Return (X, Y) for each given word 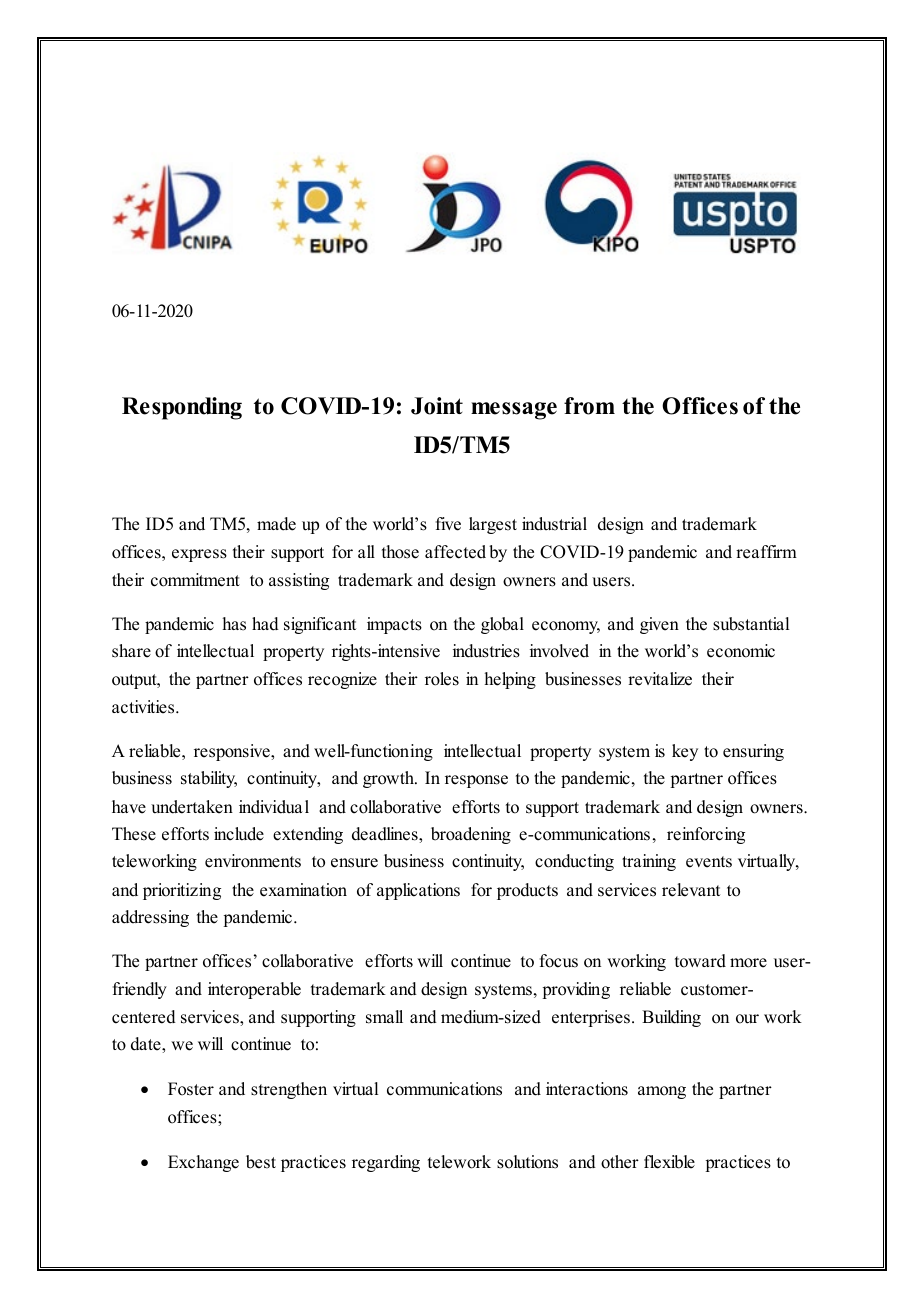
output (135, 681)
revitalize (660, 679)
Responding (182, 408)
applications (418, 891)
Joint (437, 406)
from (589, 406)
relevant (691, 890)
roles (442, 679)
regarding (386, 1163)
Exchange (203, 1163)
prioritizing (182, 891)
